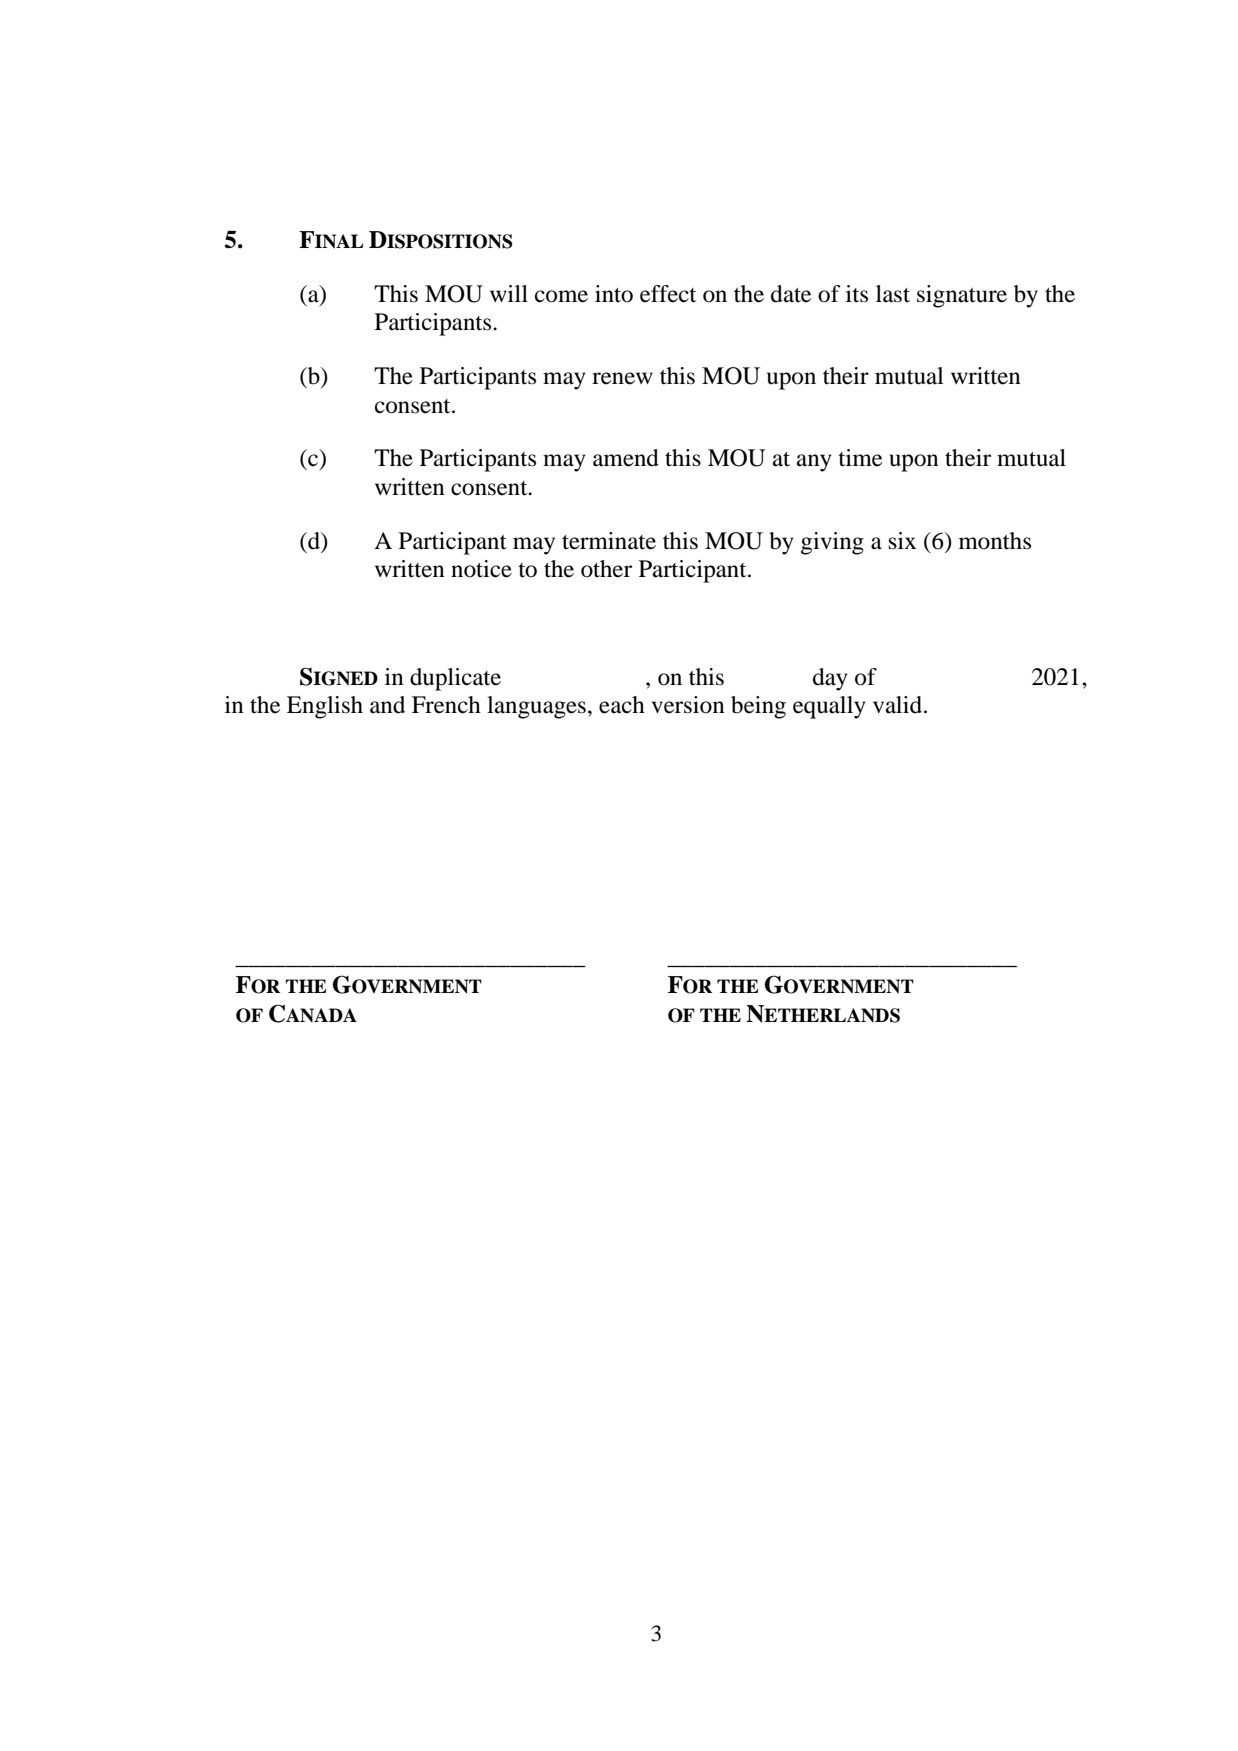 This screenshot has height=1751, width=1238. I want to click on last, so click(893, 294).
